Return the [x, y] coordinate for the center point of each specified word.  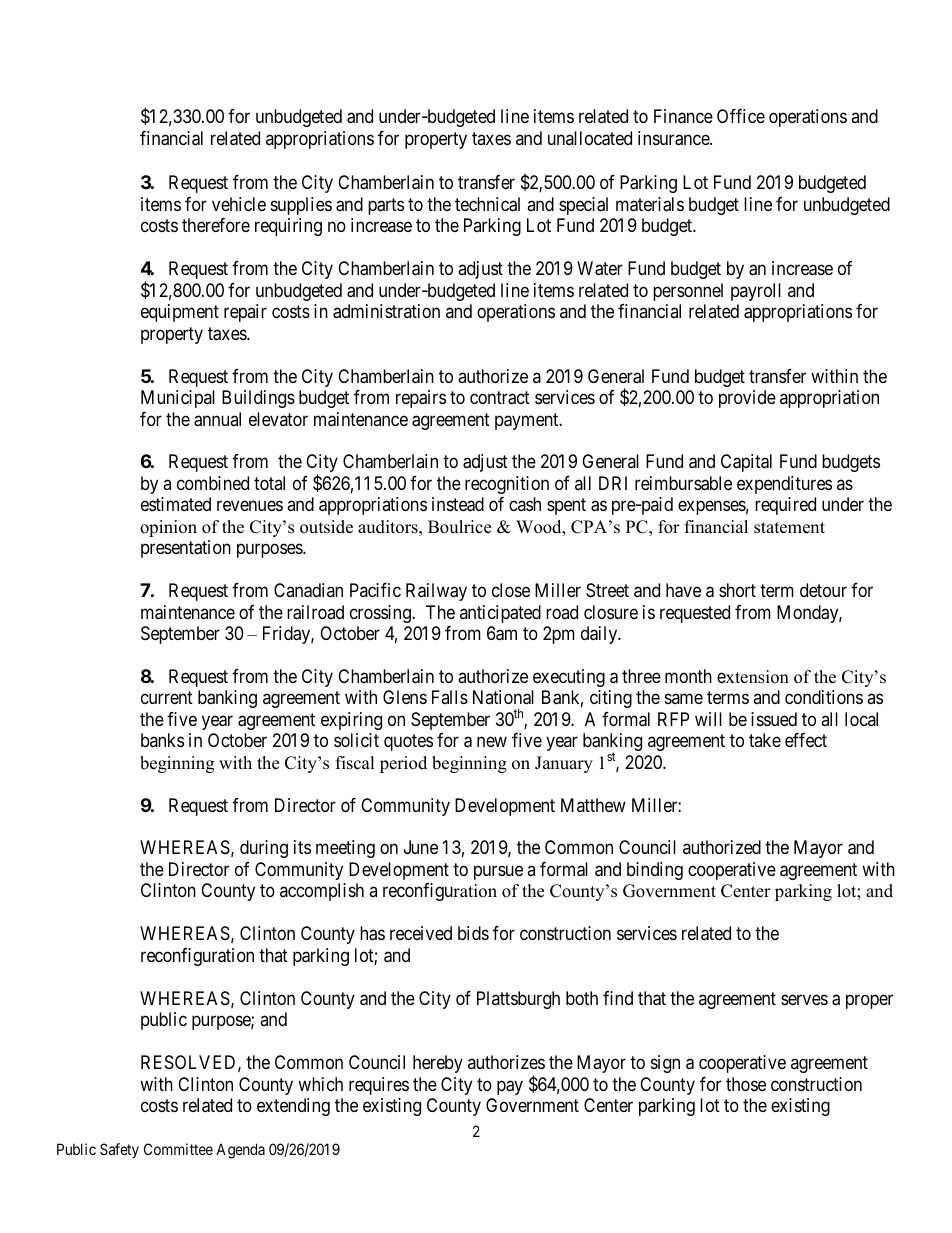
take [765, 740]
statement [789, 528]
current [167, 697]
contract [500, 398]
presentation [186, 549]
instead [458, 504]
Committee [178, 1149]
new [492, 742]
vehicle [239, 204]
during [264, 849]
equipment [180, 313]
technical [487, 204]
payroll [756, 292]
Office [741, 116]
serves [804, 999]
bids [473, 933]
